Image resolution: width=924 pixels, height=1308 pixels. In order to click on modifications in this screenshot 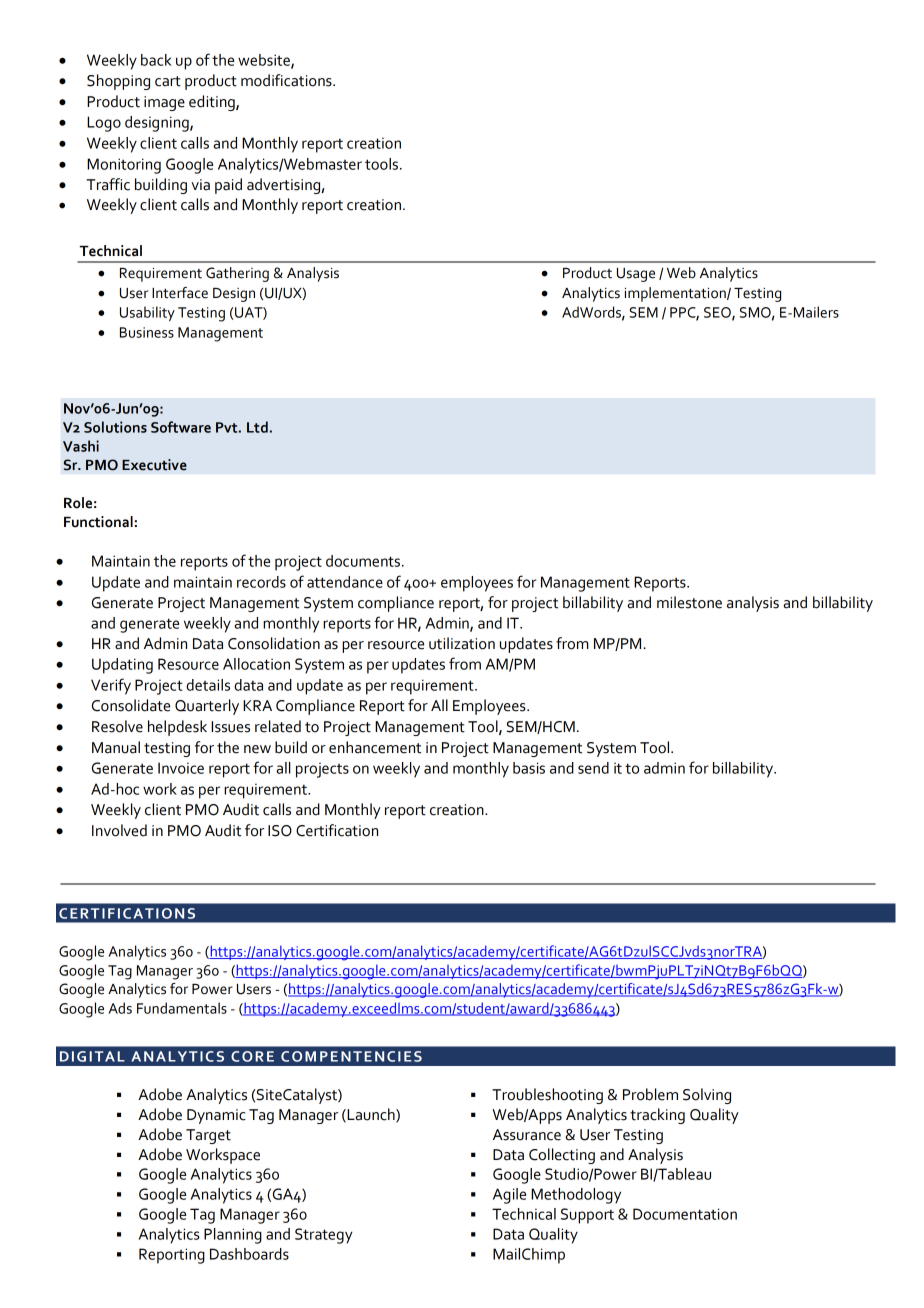, I will do `click(287, 80)`.
